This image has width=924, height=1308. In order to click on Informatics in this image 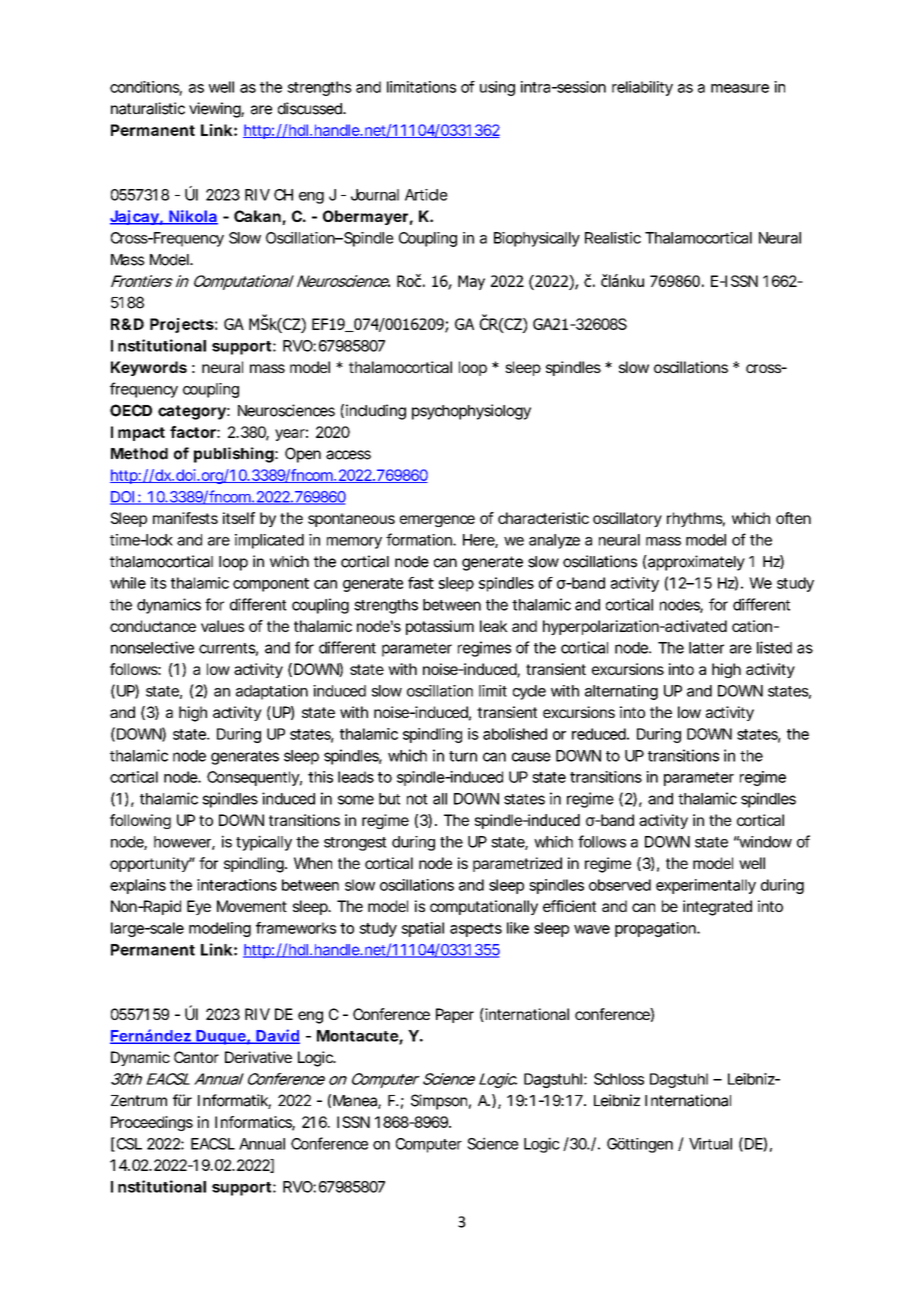, I will do `click(255, 1123)`.
